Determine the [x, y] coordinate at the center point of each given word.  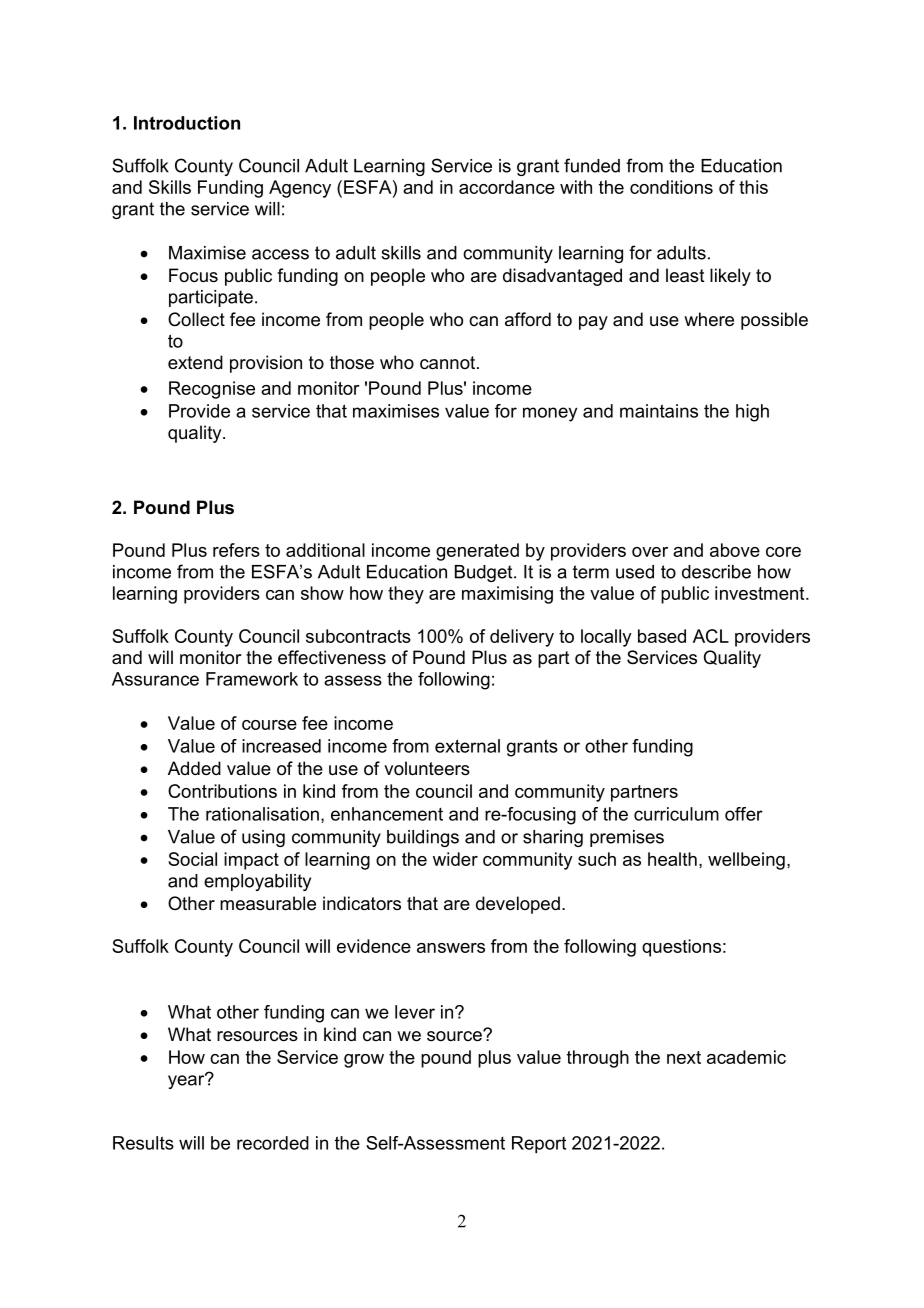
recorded [273, 1143]
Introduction [187, 123]
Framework [252, 679]
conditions [671, 187]
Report [539, 1145]
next [684, 1057]
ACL [711, 636]
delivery [522, 638]
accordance [507, 187]
